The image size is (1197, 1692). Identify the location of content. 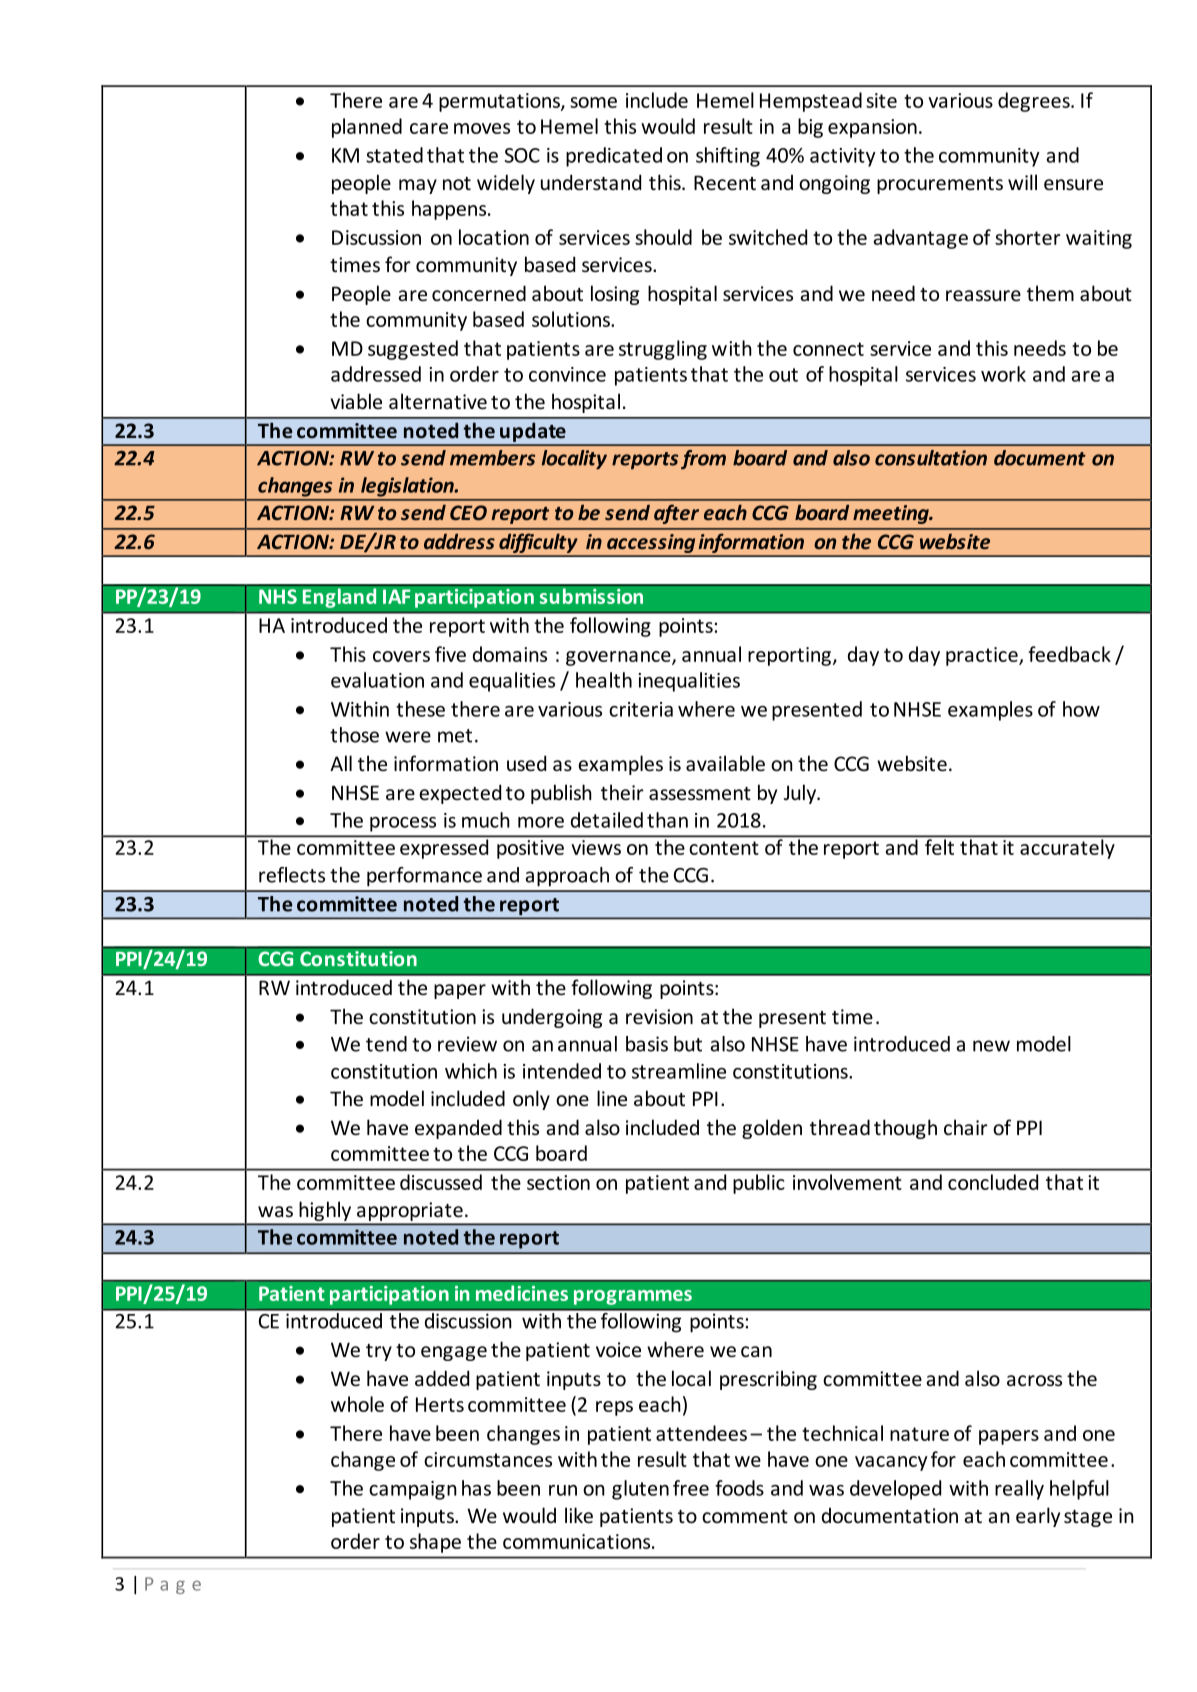
(724, 848).
